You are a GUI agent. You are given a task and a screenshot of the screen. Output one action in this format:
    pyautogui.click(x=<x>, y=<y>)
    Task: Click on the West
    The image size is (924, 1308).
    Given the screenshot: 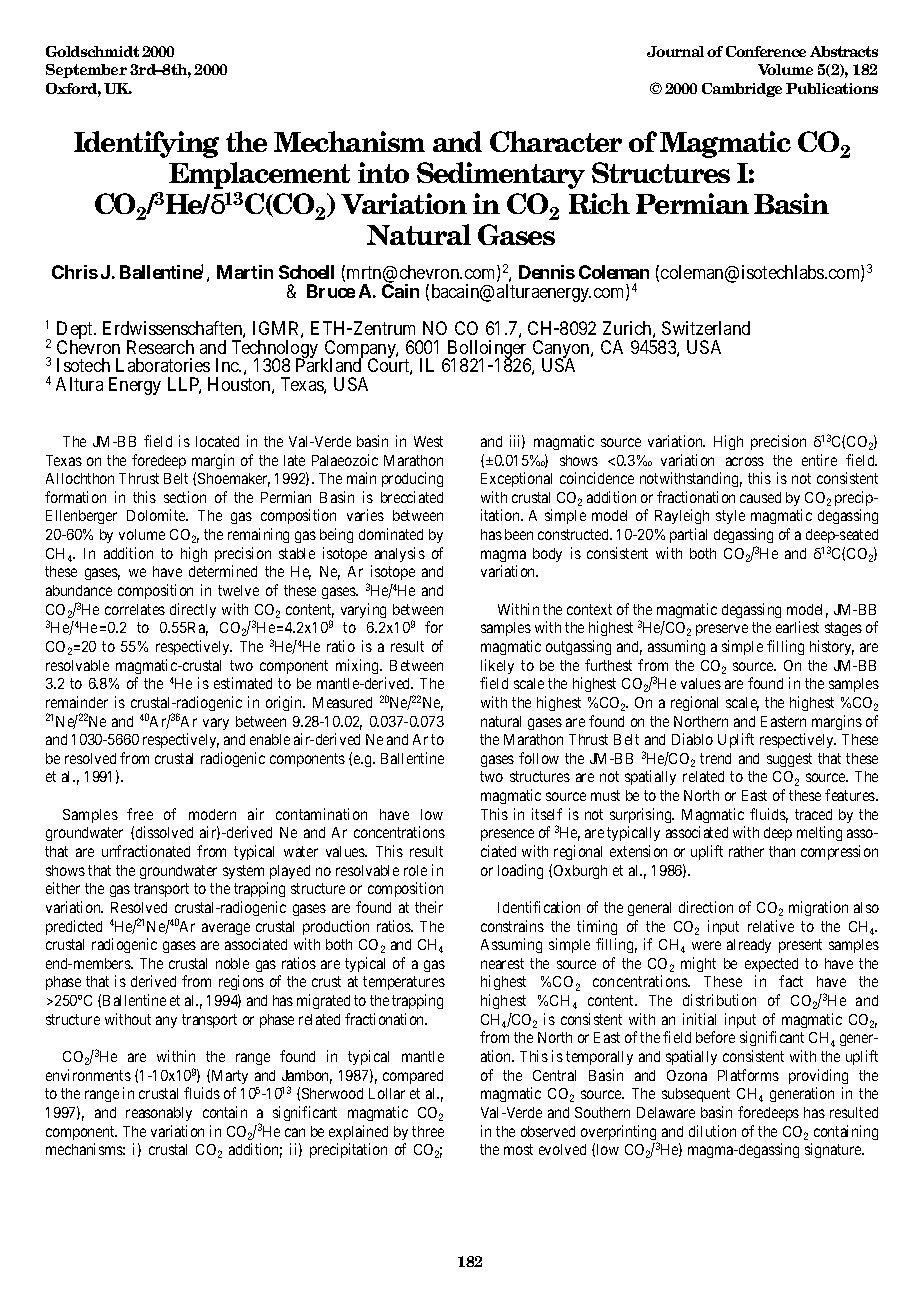 What is the action you would take?
    pyautogui.click(x=428, y=441)
